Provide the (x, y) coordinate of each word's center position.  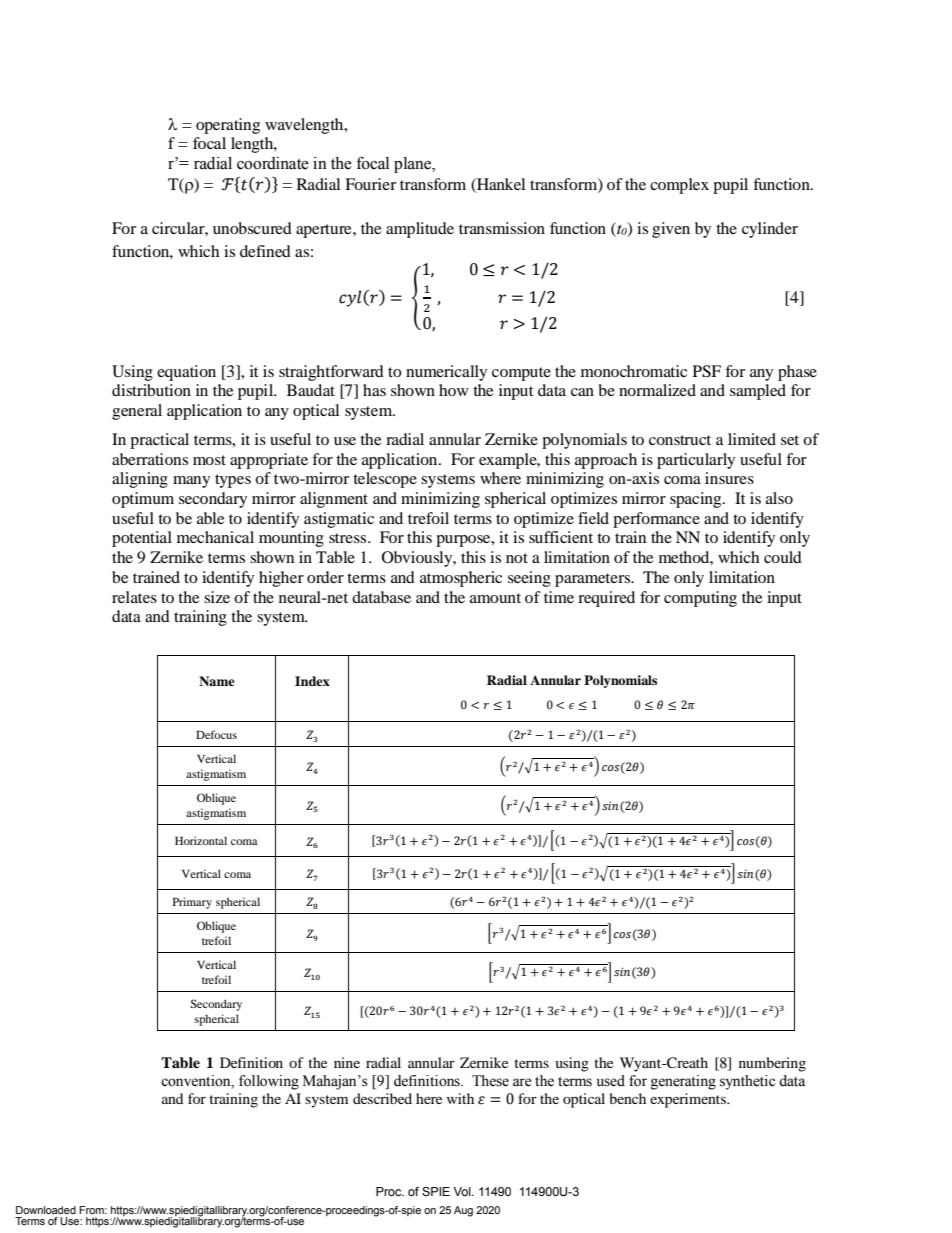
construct (680, 440)
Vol (463, 1191)
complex (679, 186)
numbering (772, 1064)
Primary (192, 903)
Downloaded (46, 1210)
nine (347, 1062)
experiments (689, 1100)
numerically (446, 373)
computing (700, 599)
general (137, 412)
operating (228, 126)
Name (217, 681)
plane (413, 165)
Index (312, 681)
